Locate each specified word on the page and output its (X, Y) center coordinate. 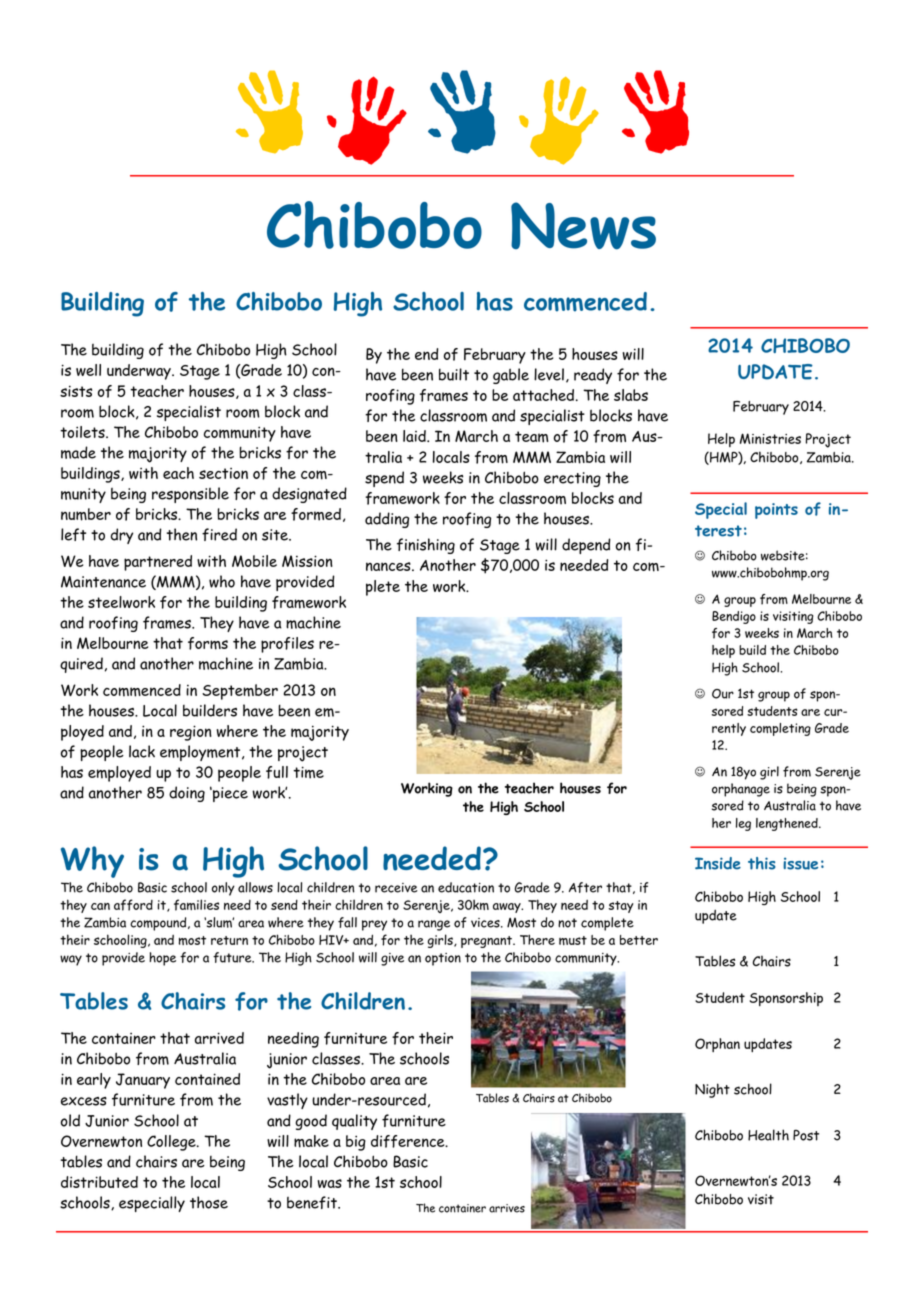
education (466, 887)
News (583, 226)
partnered (158, 563)
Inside (718, 863)
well (88, 370)
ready (593, 376)
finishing (426, 546)
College (172, 1143)
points (776, 511)
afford (133, 905)
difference (409, 1141)
